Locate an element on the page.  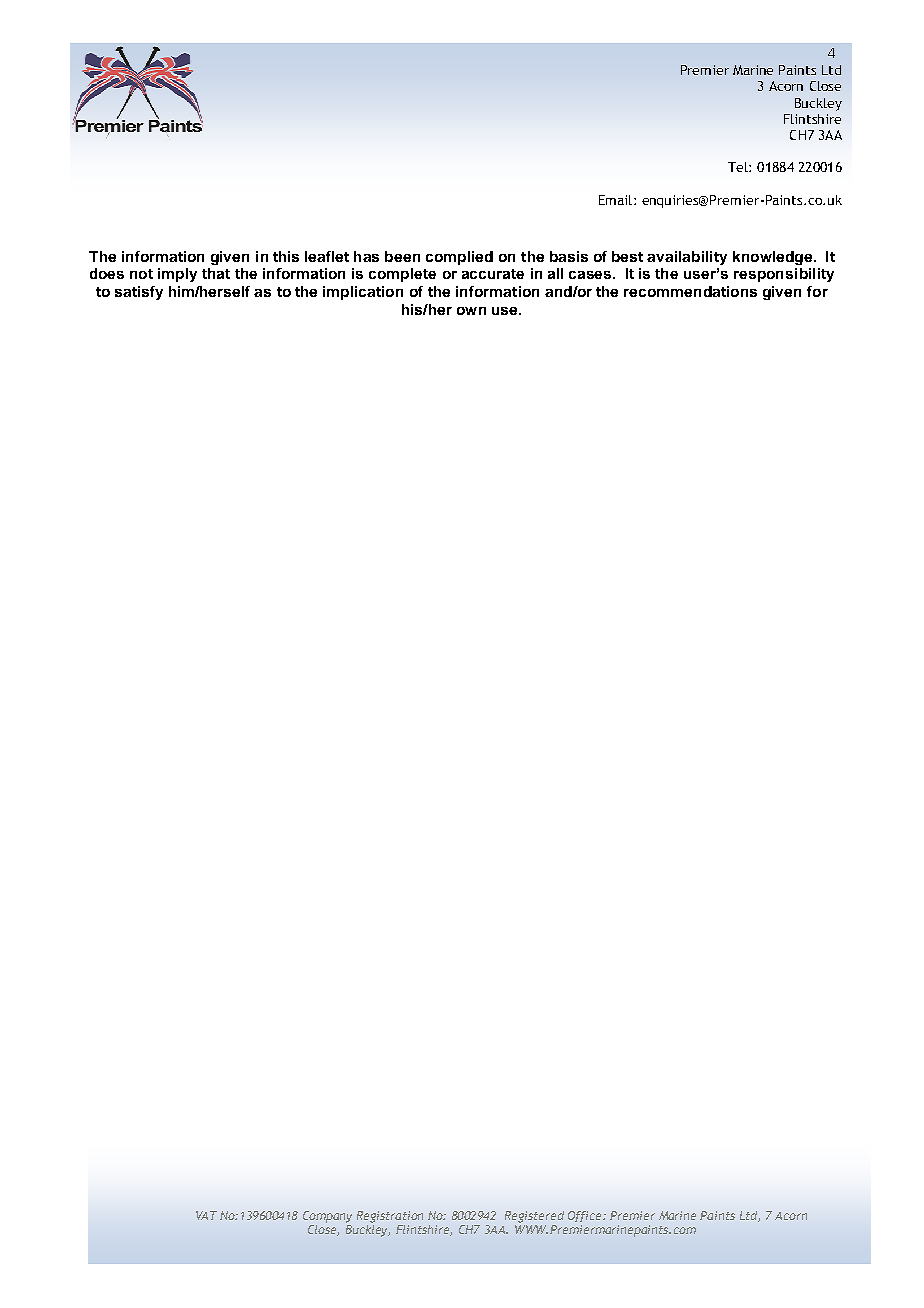
implication is located at coordinates (363, 293).
